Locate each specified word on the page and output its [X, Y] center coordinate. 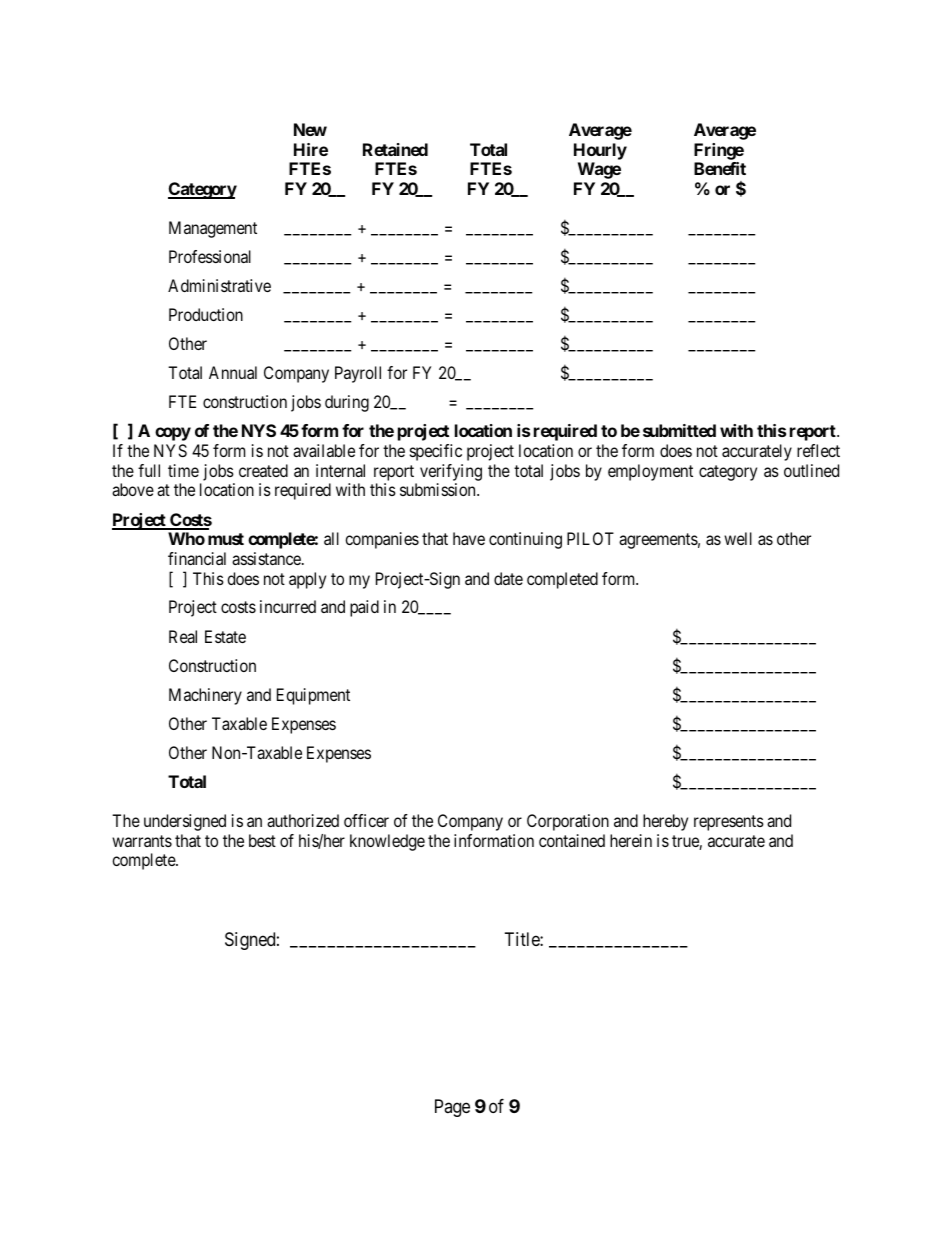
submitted [679, 430]
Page [452, 1108]
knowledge [387, 842]
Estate [225, 636]
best [262, 840]
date [508, 578]
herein [631, 840]
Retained [395, 149]
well [738, 538]
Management [213, 229]
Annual [233, 372]
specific [436, 452]
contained [572, 840]
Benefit [720, 168]
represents [729, 823]
